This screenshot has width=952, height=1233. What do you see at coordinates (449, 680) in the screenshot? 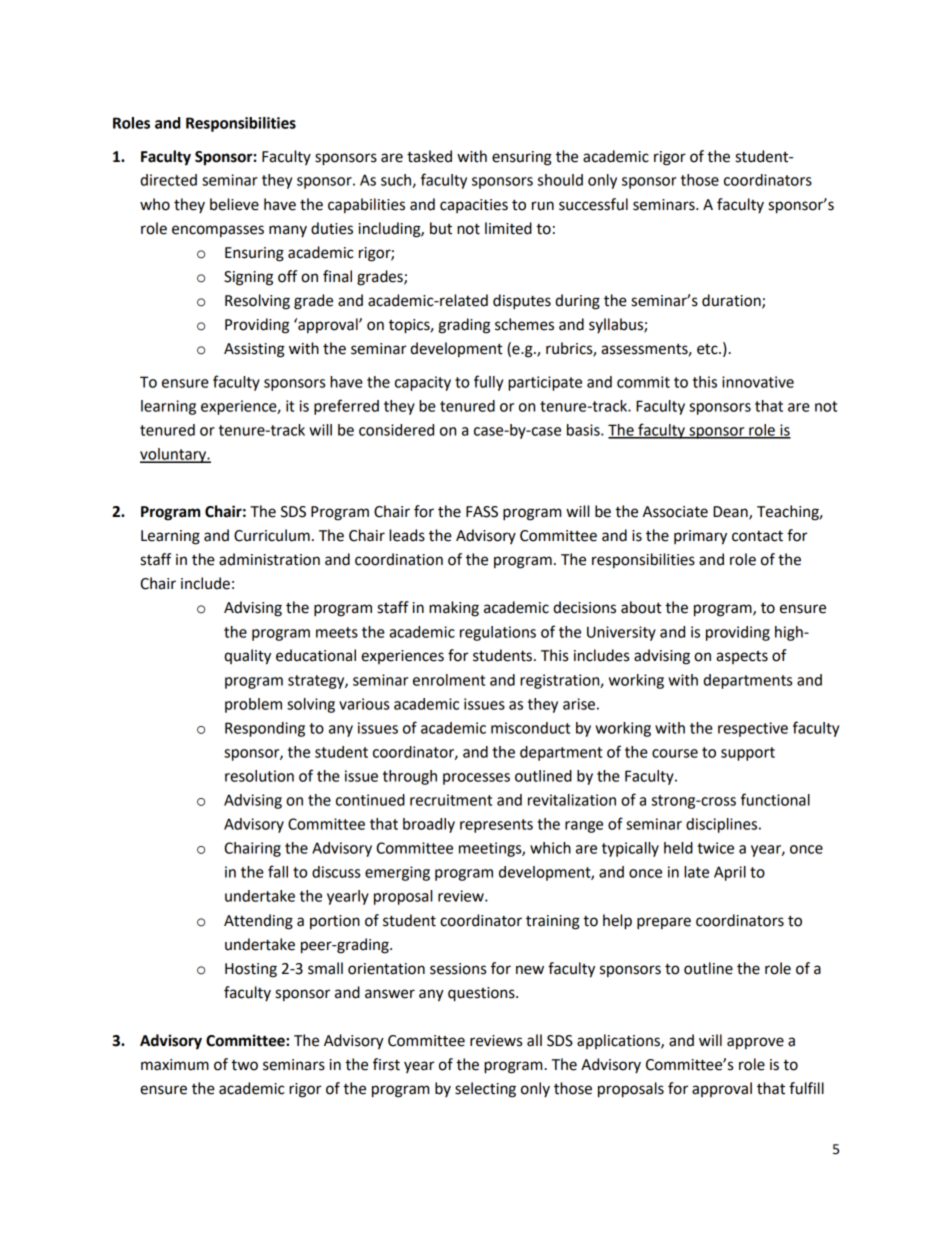
I see `enrolment` at bounding box center [449, 680].
